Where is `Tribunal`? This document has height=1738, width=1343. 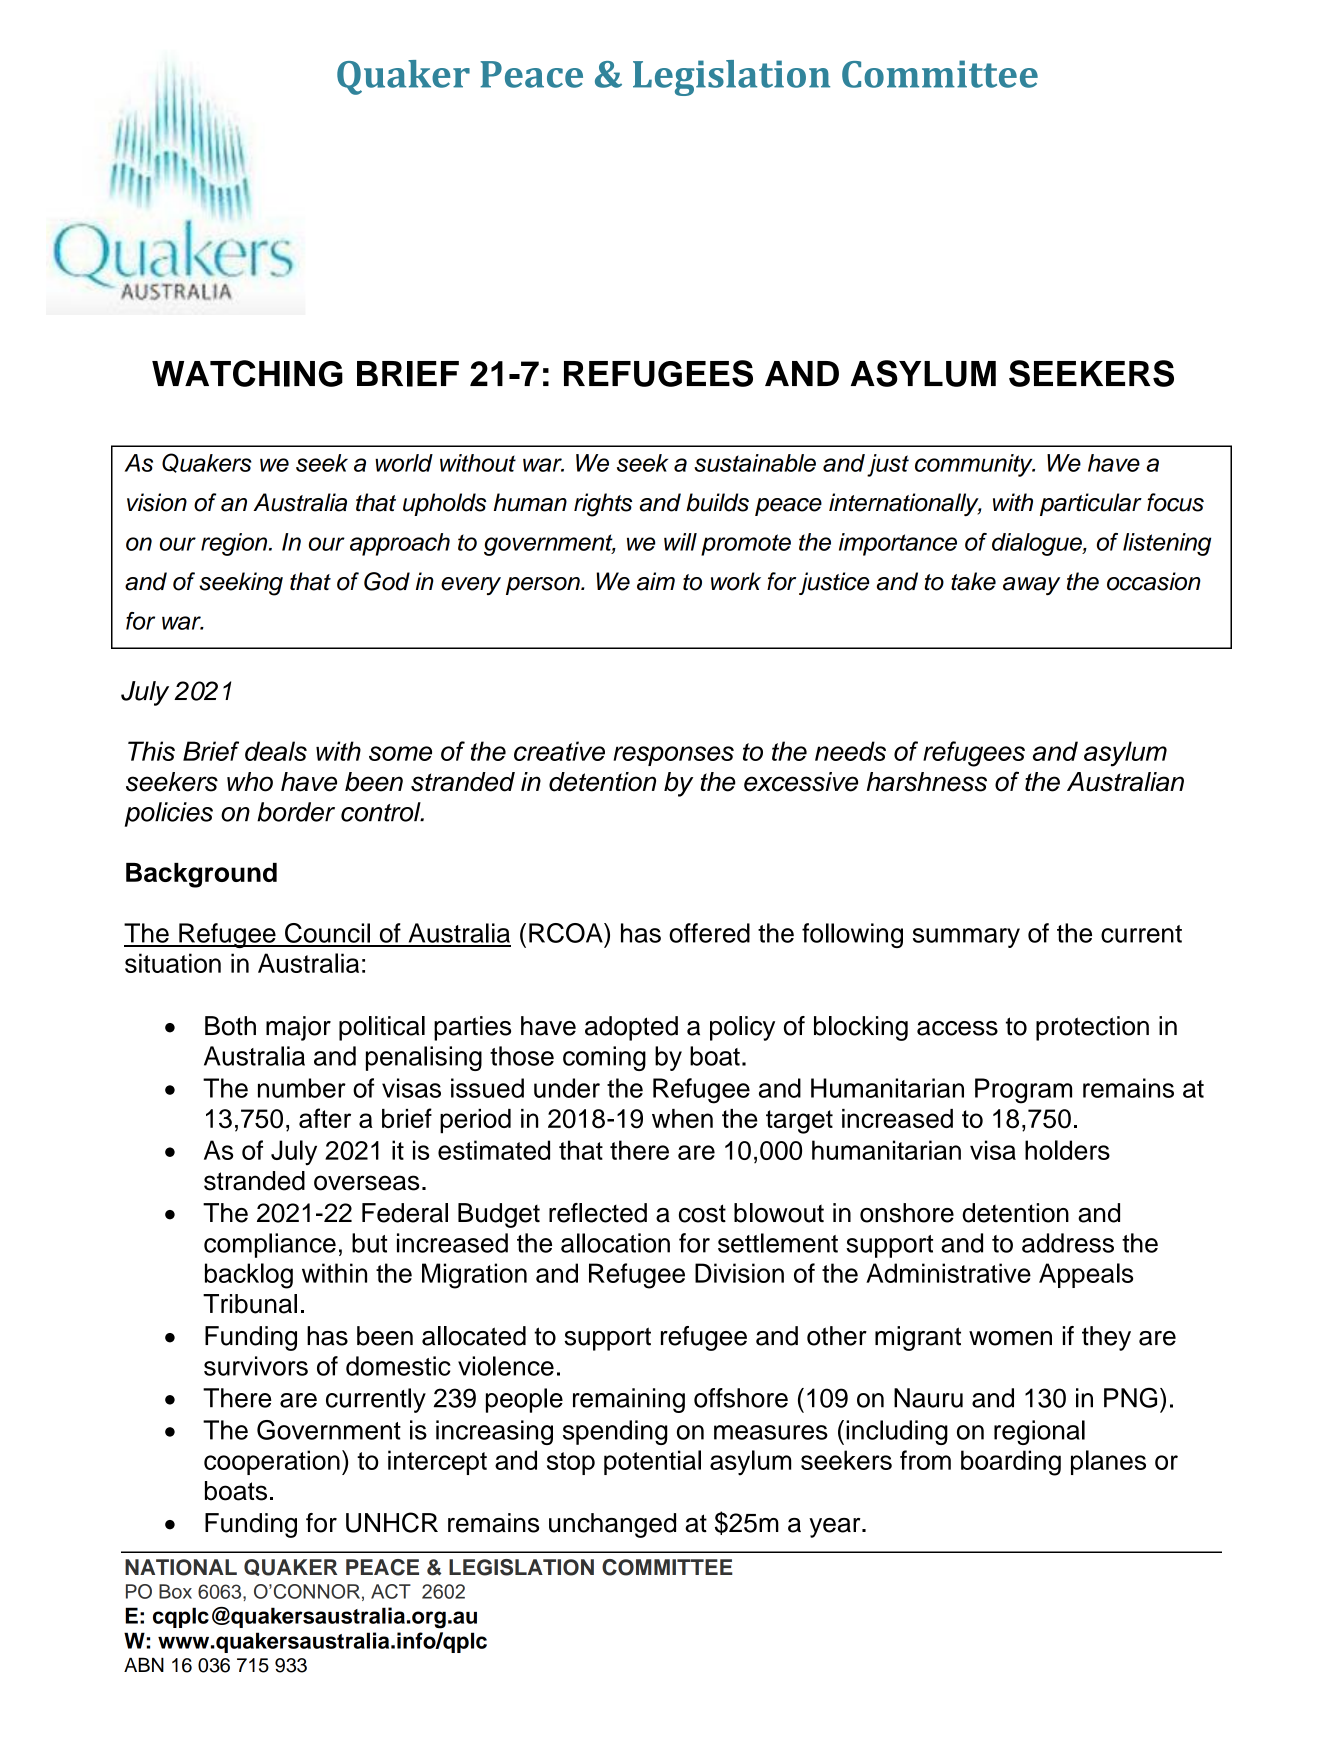 Tribunal is located at coordinates (250, 1304).
